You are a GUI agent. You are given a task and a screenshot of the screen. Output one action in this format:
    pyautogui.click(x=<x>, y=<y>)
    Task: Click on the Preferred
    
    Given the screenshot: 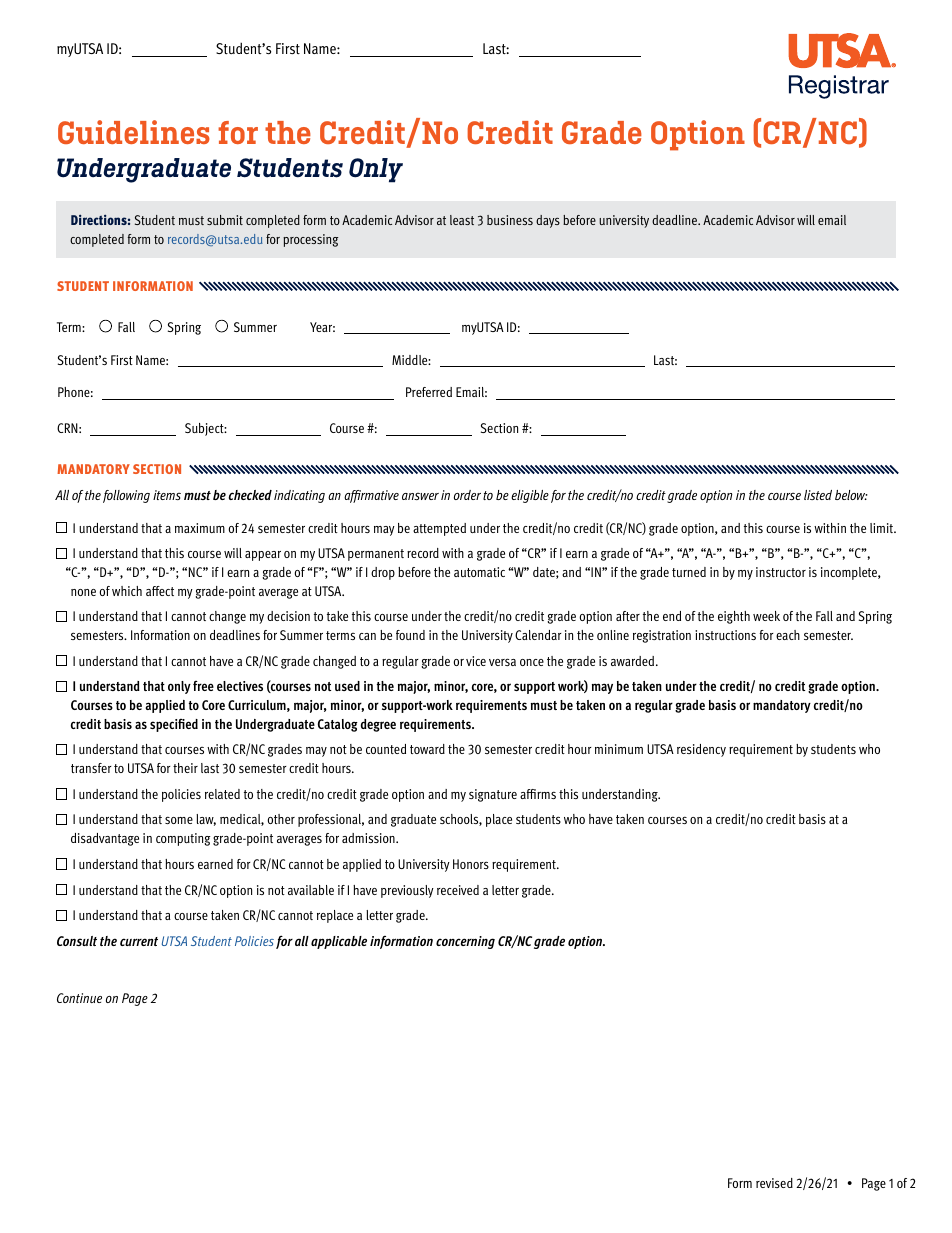 What is the action you would take?
    pyautogui.click(x=429, y=392)
